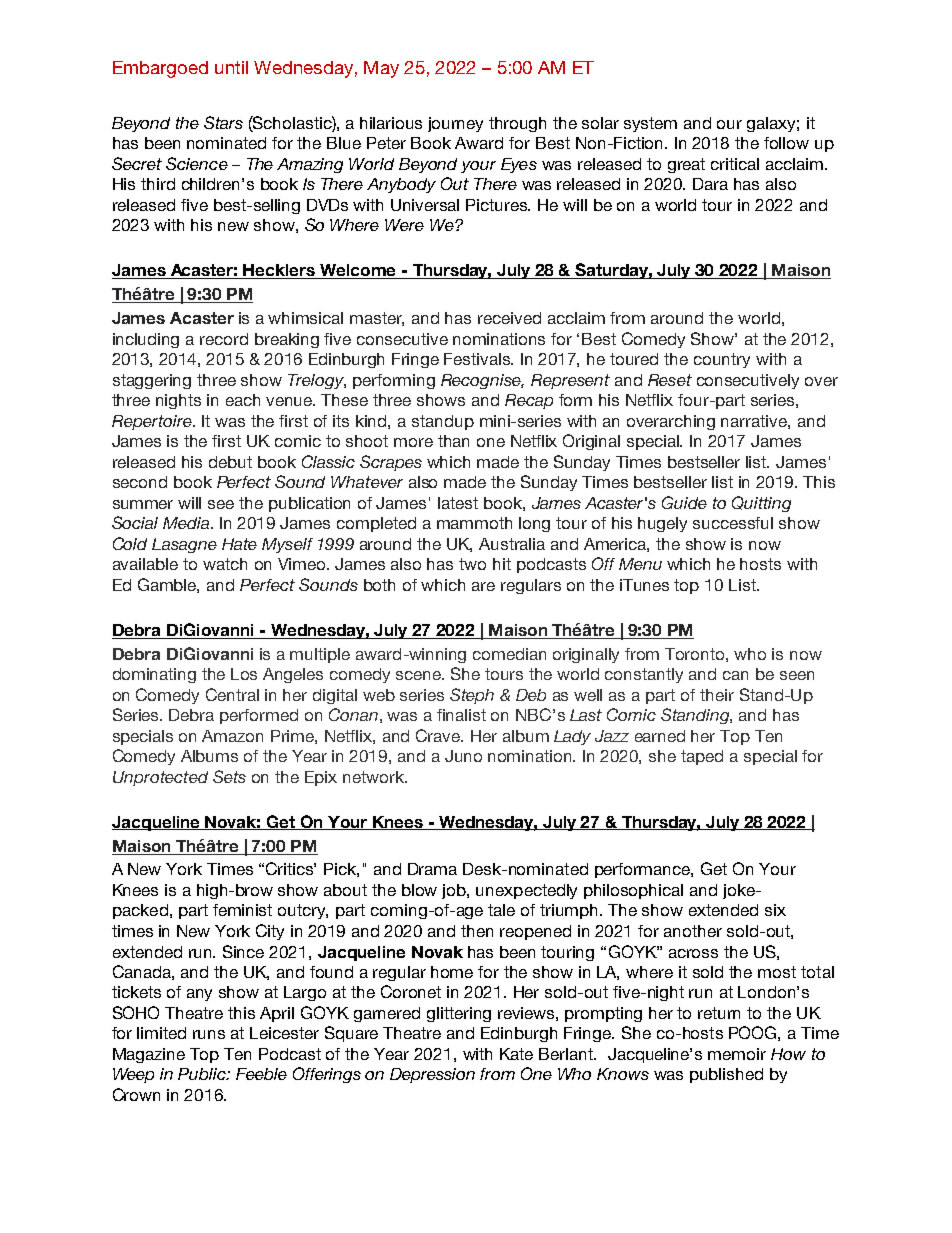 Image resolution: width=952 pixels, height=1233 pixels. Describe the element at coordinates (209, 1034) in the page. I see `runs` at that location.
